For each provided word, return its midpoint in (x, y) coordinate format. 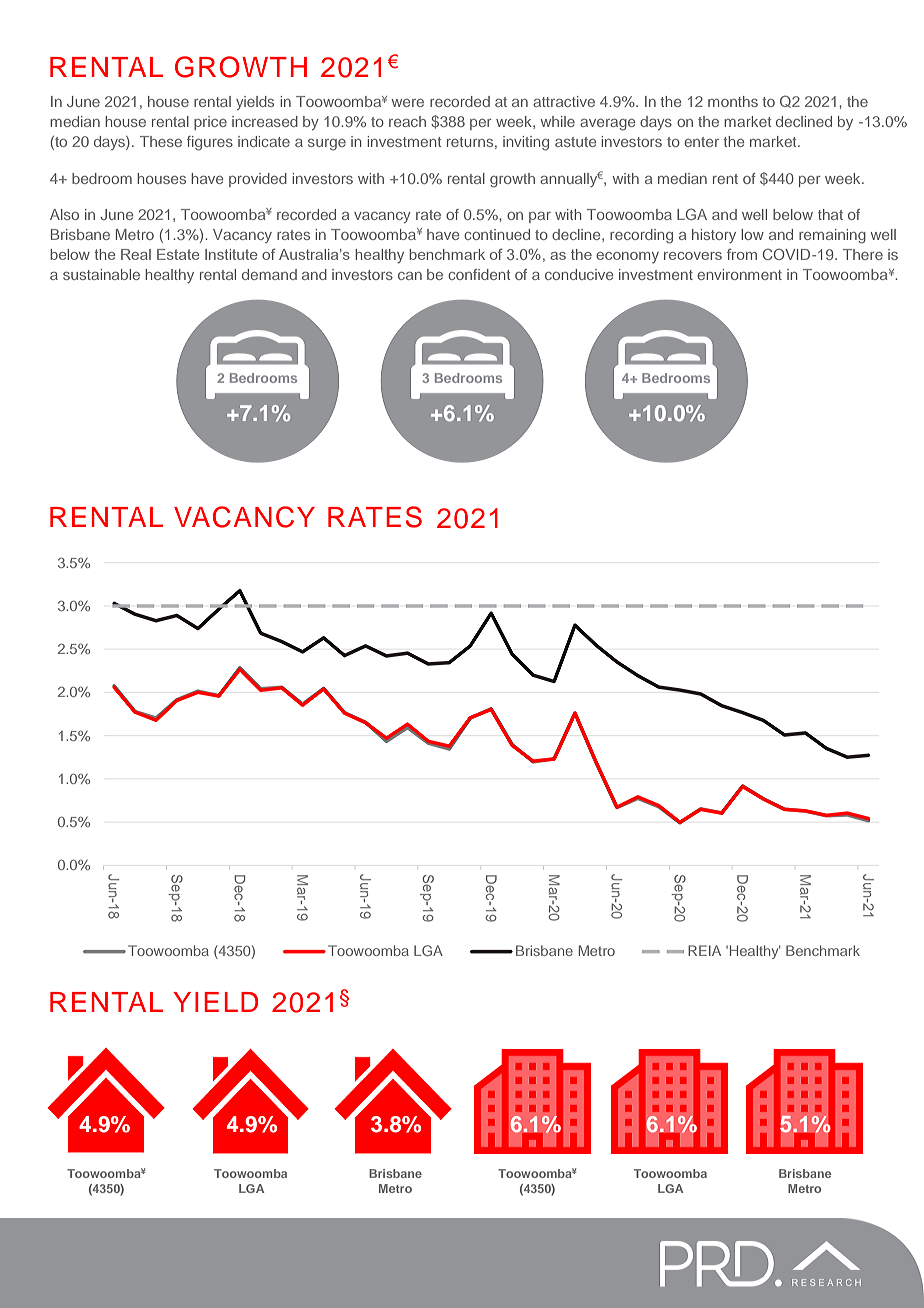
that (830, 214)
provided (258, 180)
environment (739, 274)
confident (479, 274)
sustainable (101, 274)
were (408, 103)
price (210, 123)
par (540, 217)
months (733, 101)
